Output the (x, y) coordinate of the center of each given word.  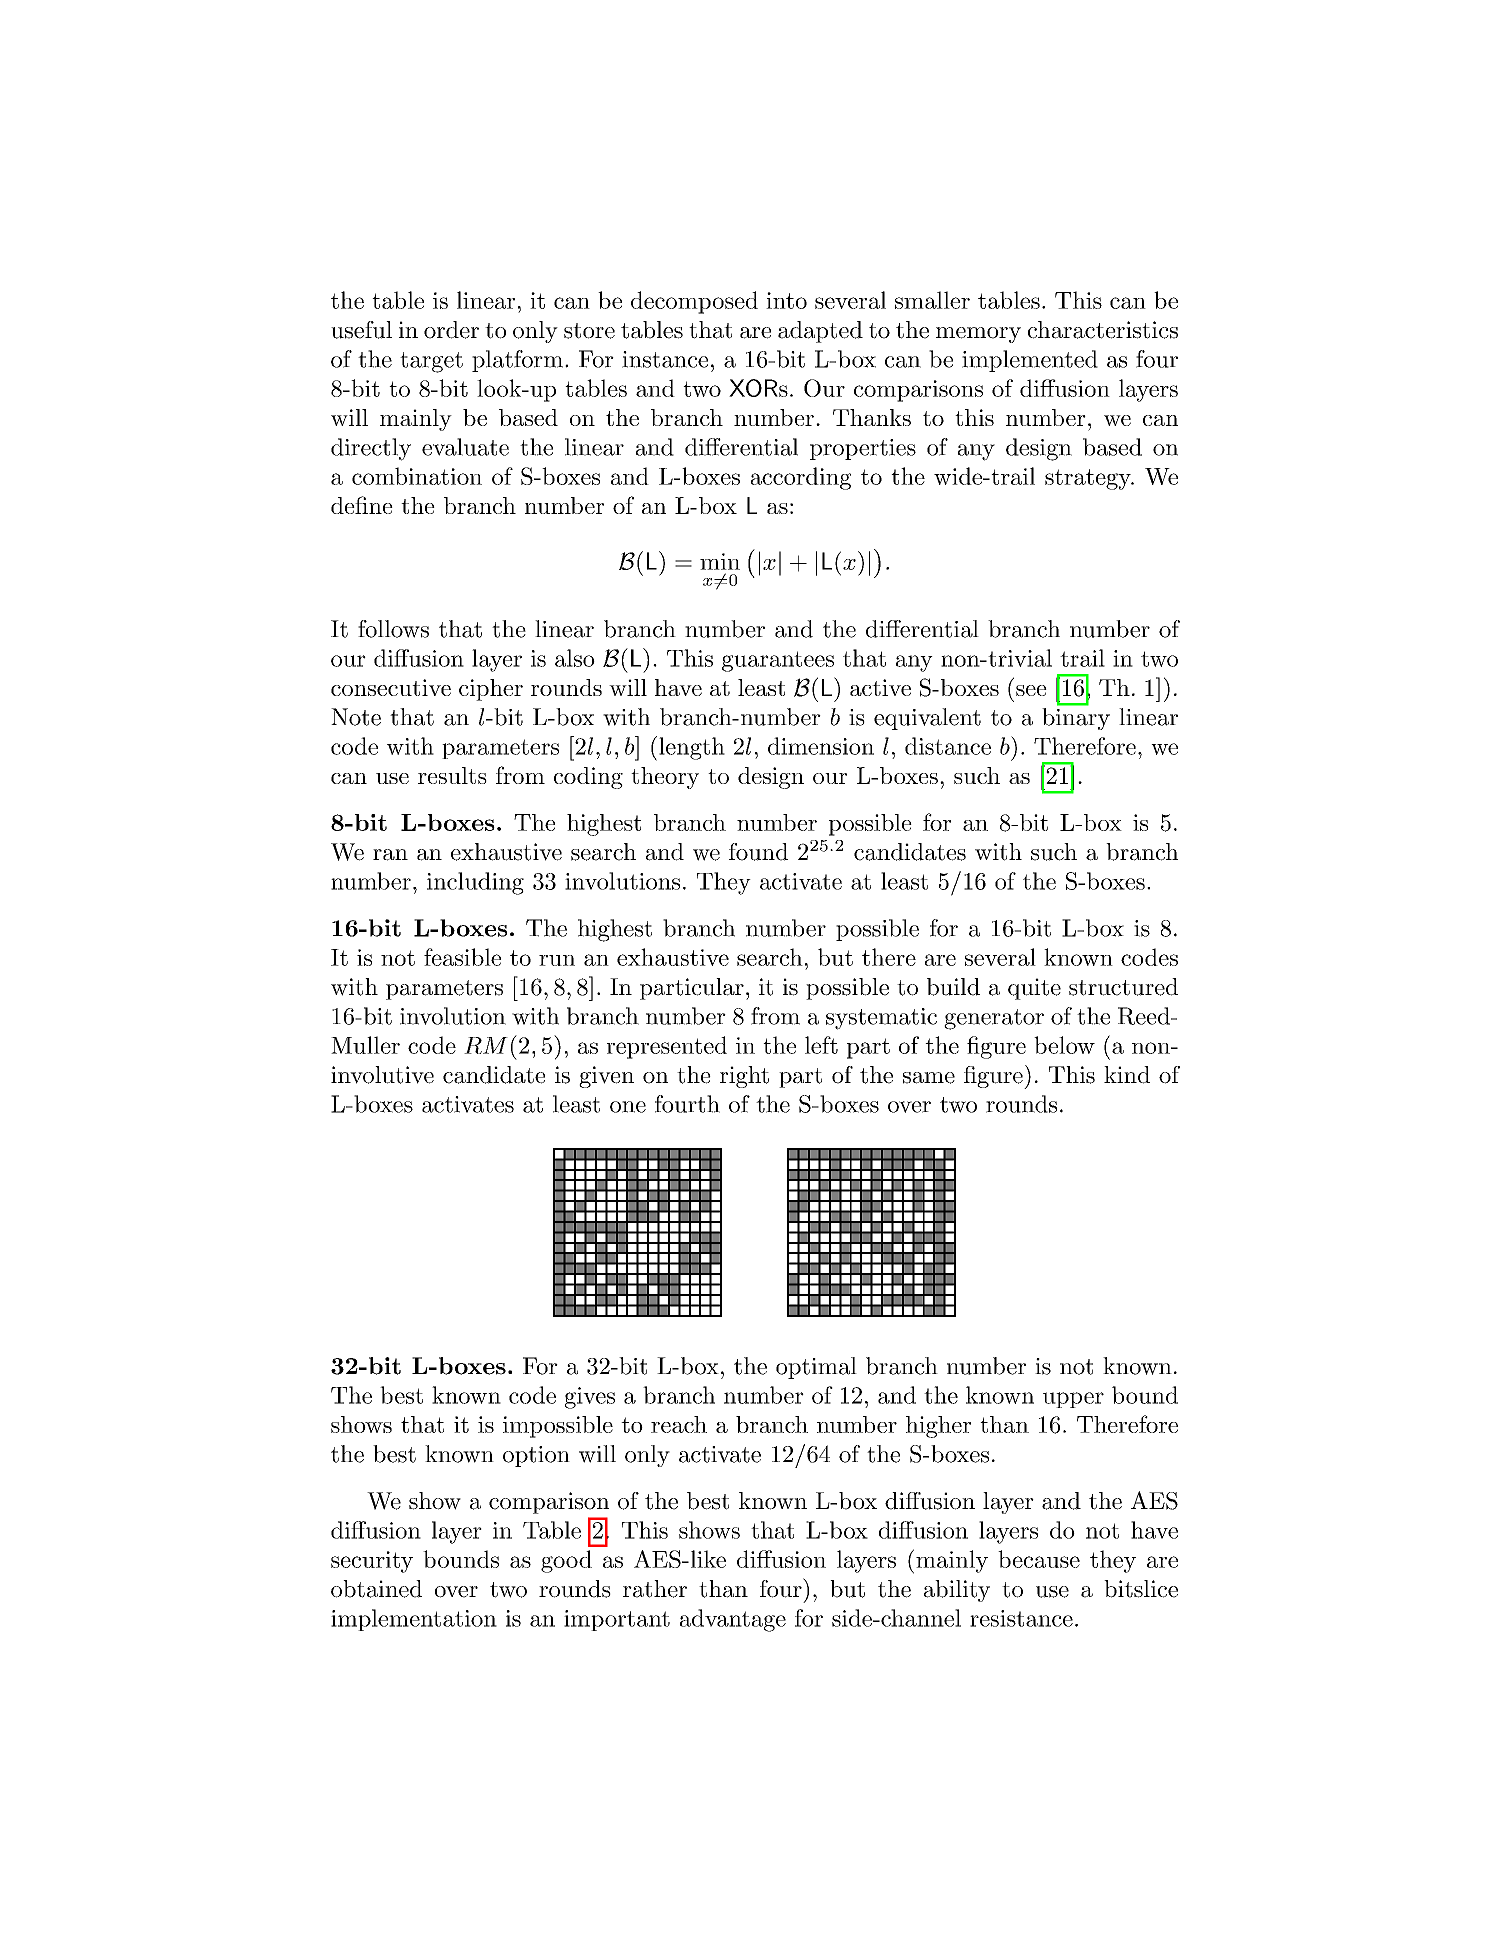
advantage (733, 1620)
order (451, 330)
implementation (414, 1620)
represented (667, 1047)
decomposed (694, 302)
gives (590, 1398)
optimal (816, 1368)
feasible (462, 957)
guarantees (778, 661)
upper (1073, 1400)
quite (1034, 989)
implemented (1030, 361)
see (1031, 690)
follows (393, 629)
